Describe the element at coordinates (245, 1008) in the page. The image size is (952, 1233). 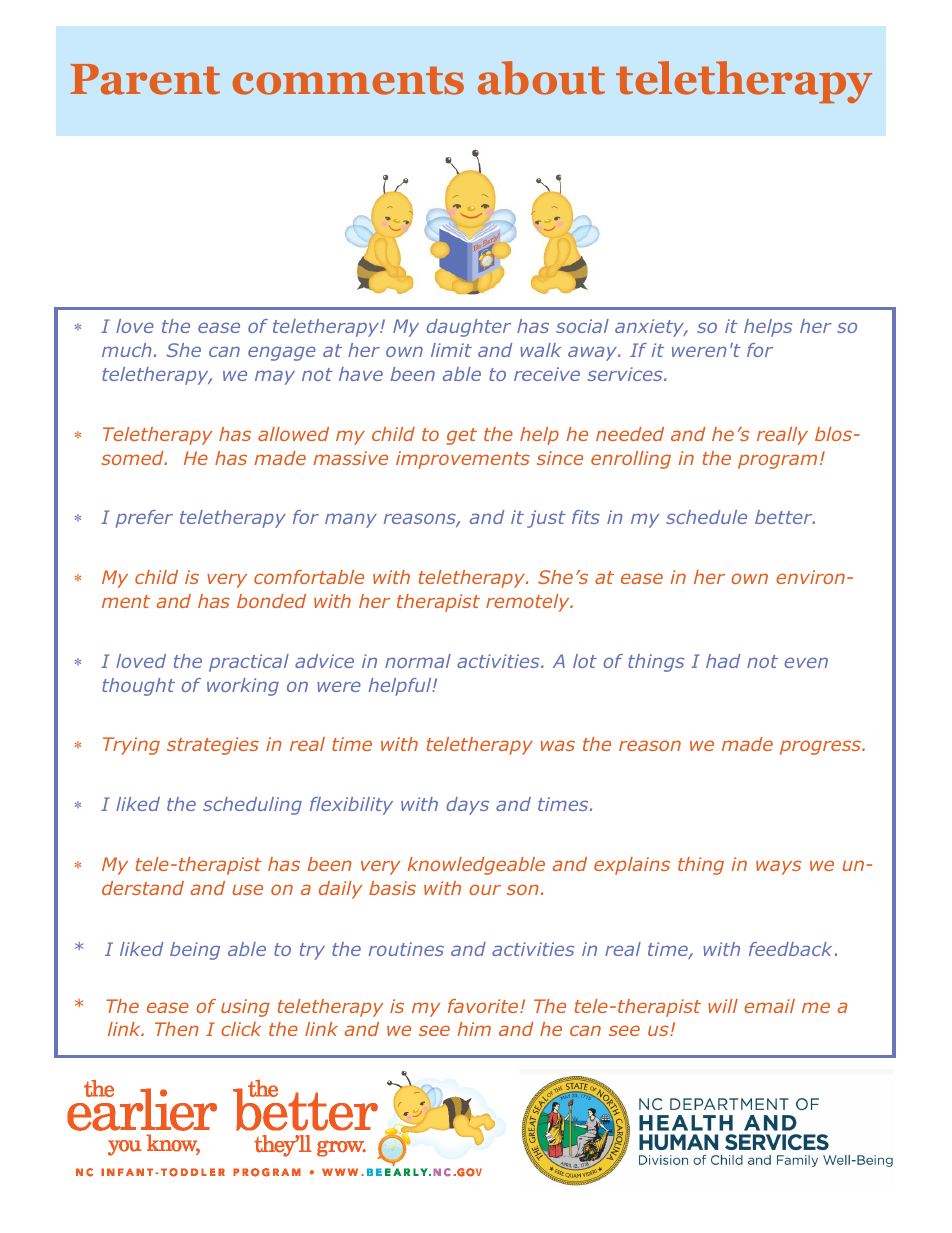
I see `using` at that location.
